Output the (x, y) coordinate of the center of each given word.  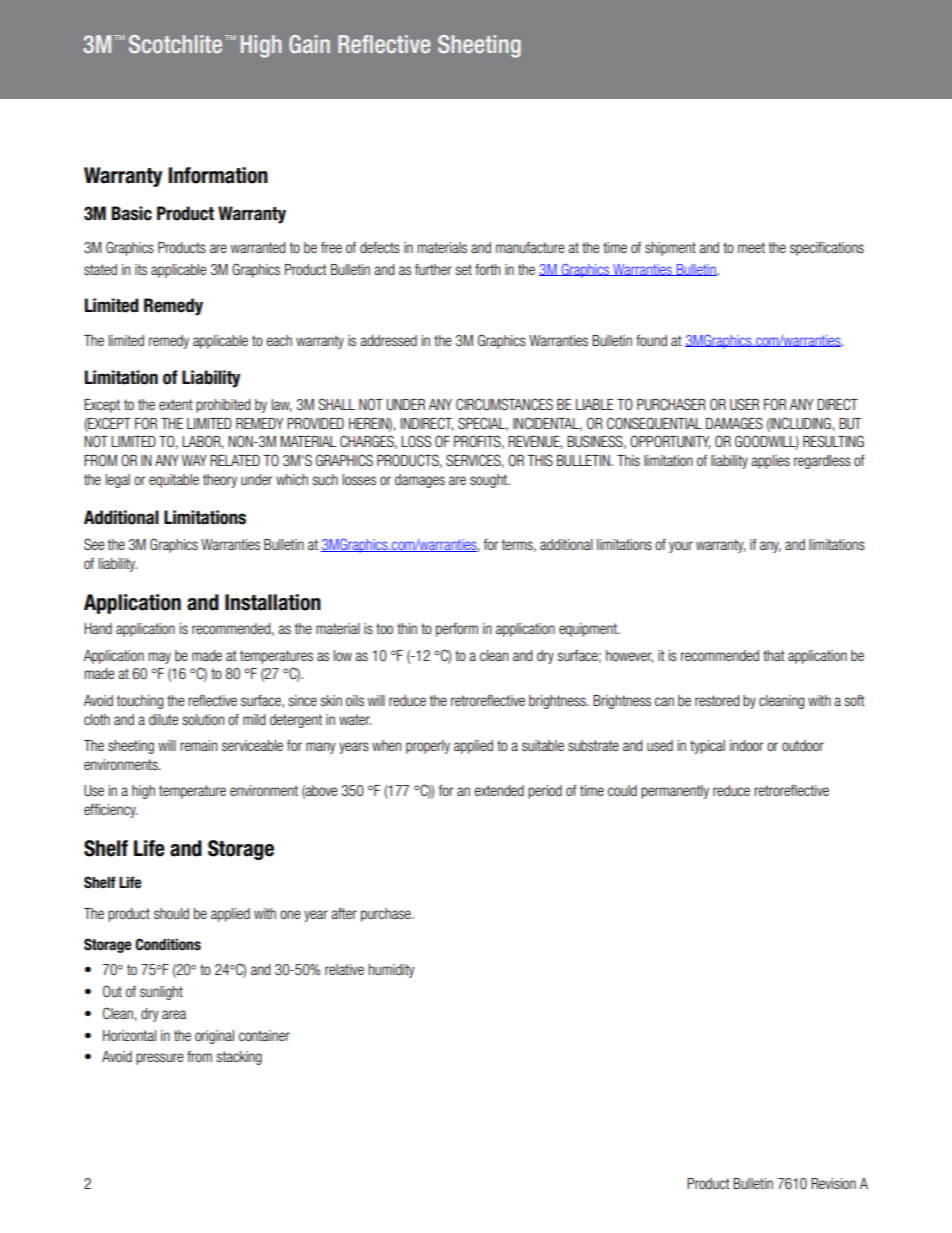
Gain (309, 44)
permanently (675, 792)
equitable (174, 481)
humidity (391, 971)
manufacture (530, 247)
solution (203, 719)
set (464, 269)
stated (100, 269)
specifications (827, 249)
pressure (159, 1059)
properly (428, 747)
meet (751, 247)
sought (490, 481)
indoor (746, 745)
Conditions (168, 944)
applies (770, 462)
